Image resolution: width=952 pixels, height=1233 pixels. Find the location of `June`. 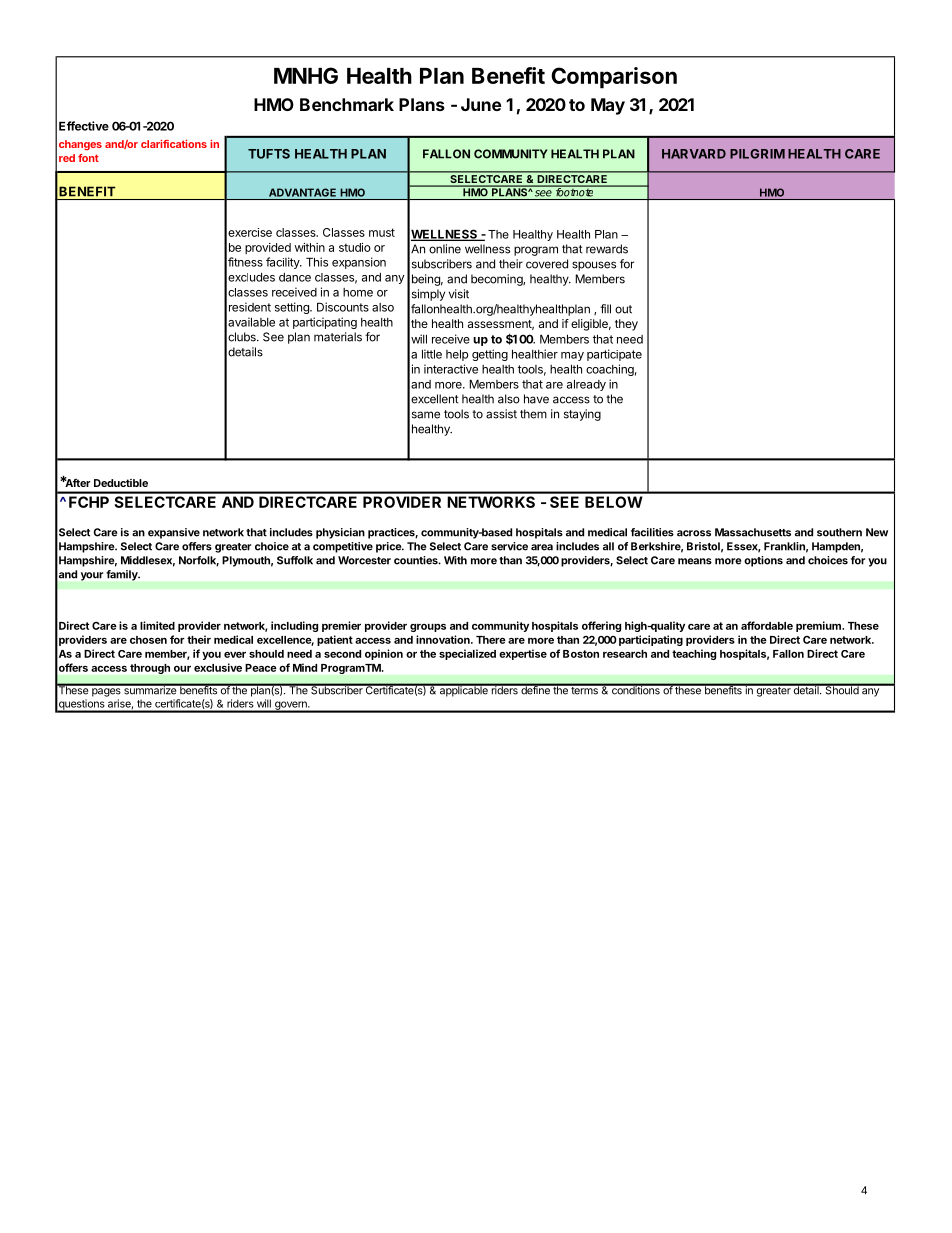

June is located at coordinates (481, 104).
